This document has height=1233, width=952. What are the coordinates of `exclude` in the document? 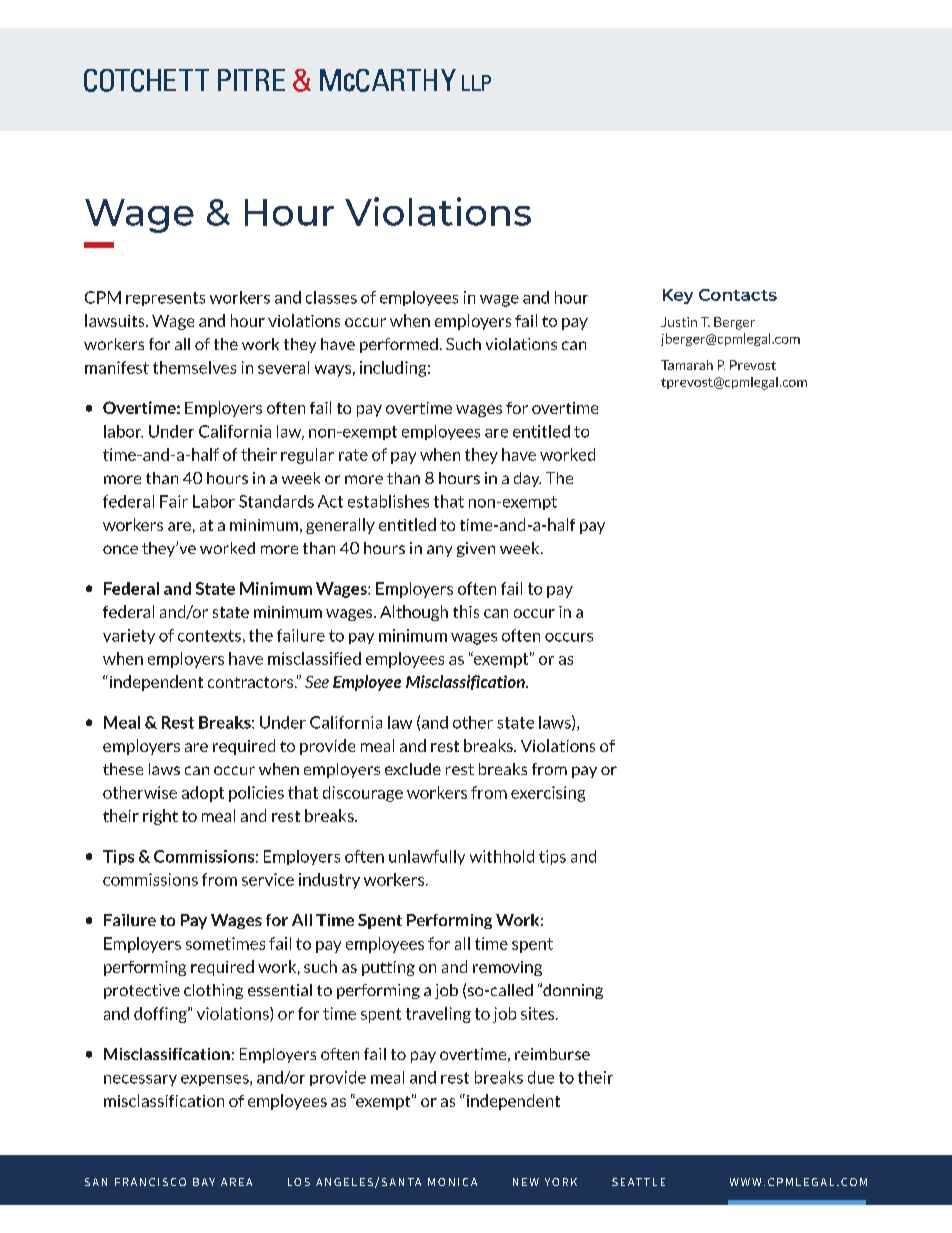 It's located at (413, 769).
